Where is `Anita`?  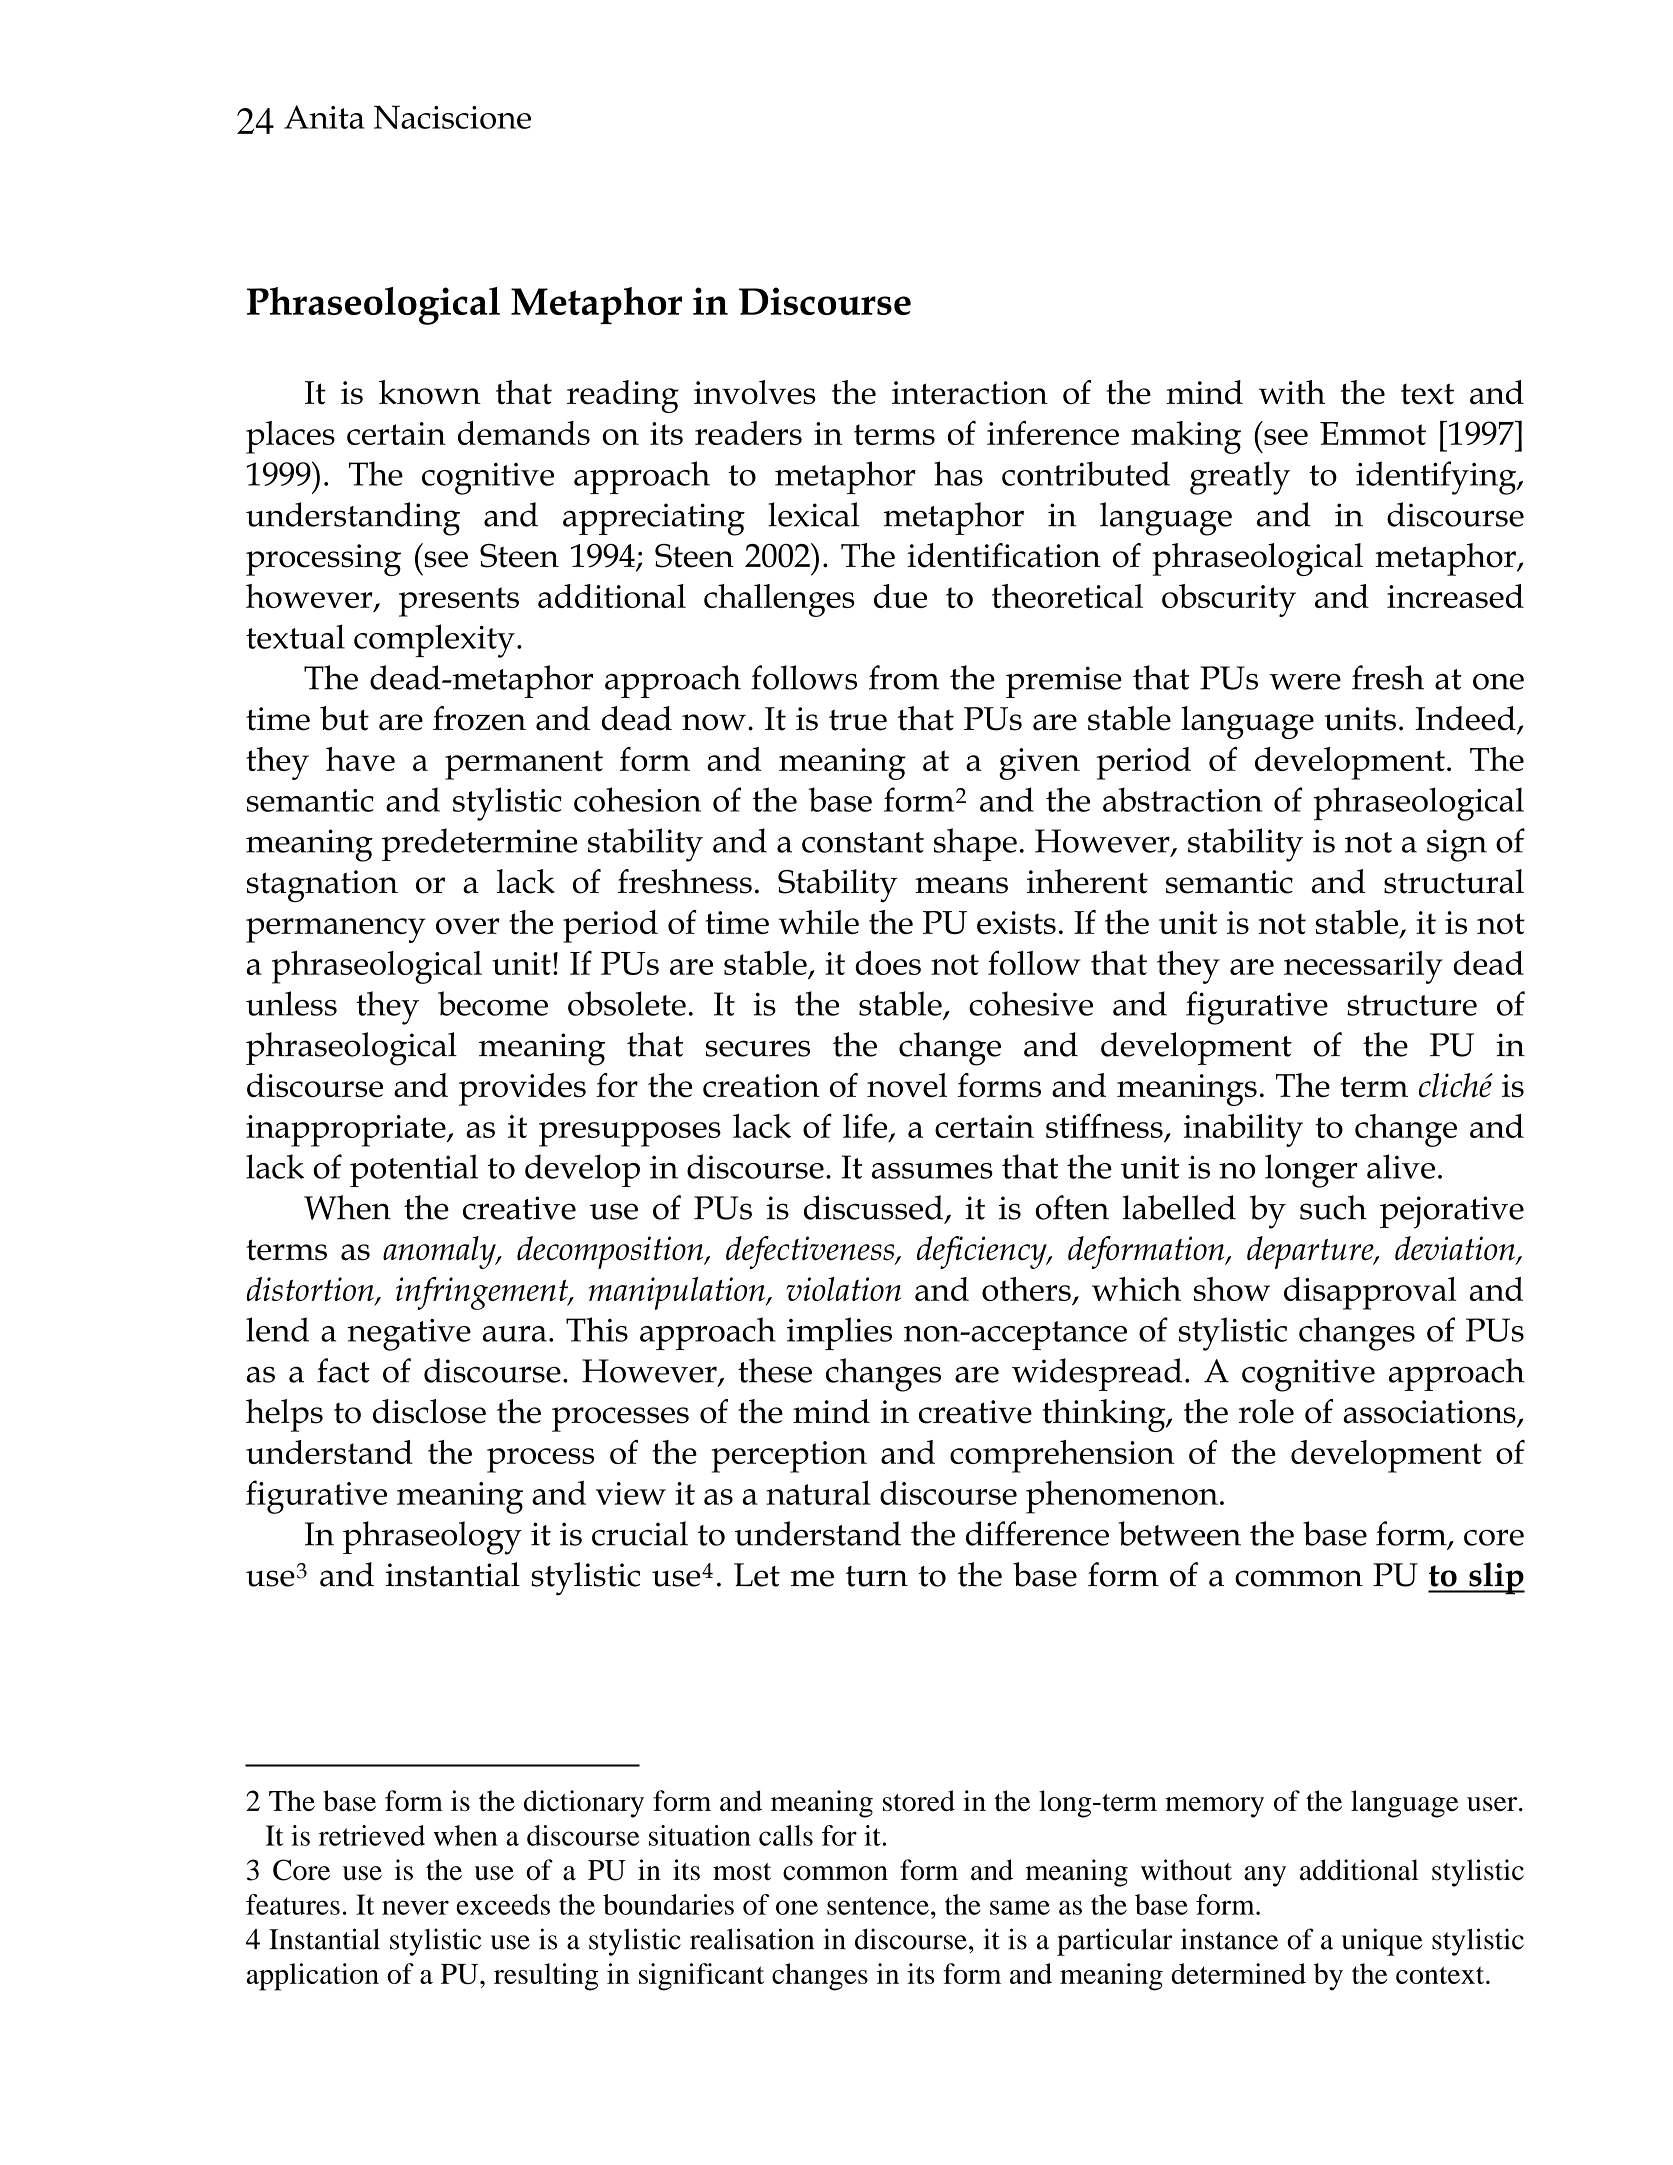 Anita is located at coordinates (324, 117).
